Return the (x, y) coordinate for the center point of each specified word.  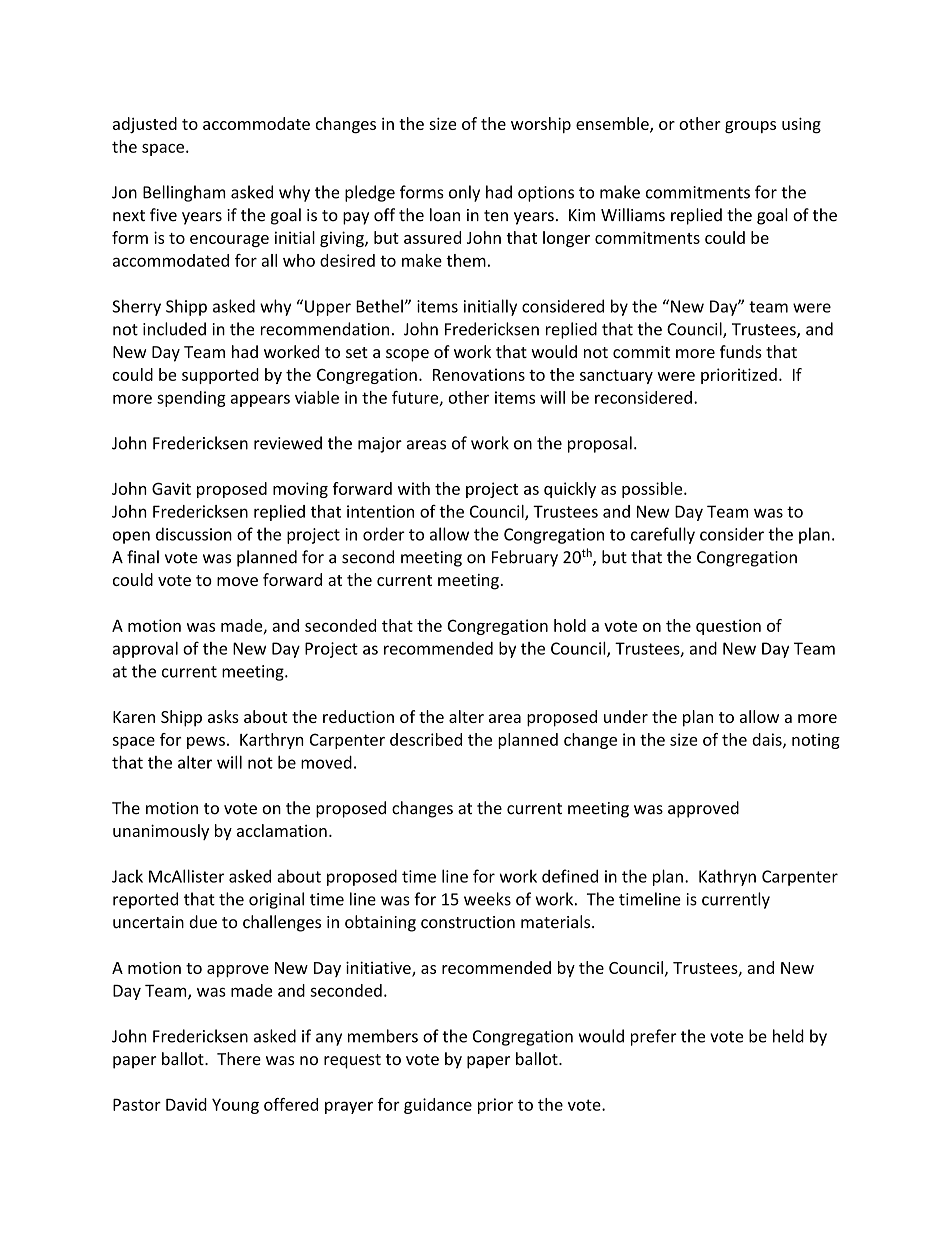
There (239, 1058)
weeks (487, 899)
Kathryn (727, 877)
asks (223, 716)
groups (750, 127)
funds (741, 351)
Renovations (479, 374)
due (203, 922)
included (174, 329)
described (426, 739)
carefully (663, 535)
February (525, 558)
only (464, 193)
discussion (194, 534)
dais (768, 740)
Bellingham (184, 193)
